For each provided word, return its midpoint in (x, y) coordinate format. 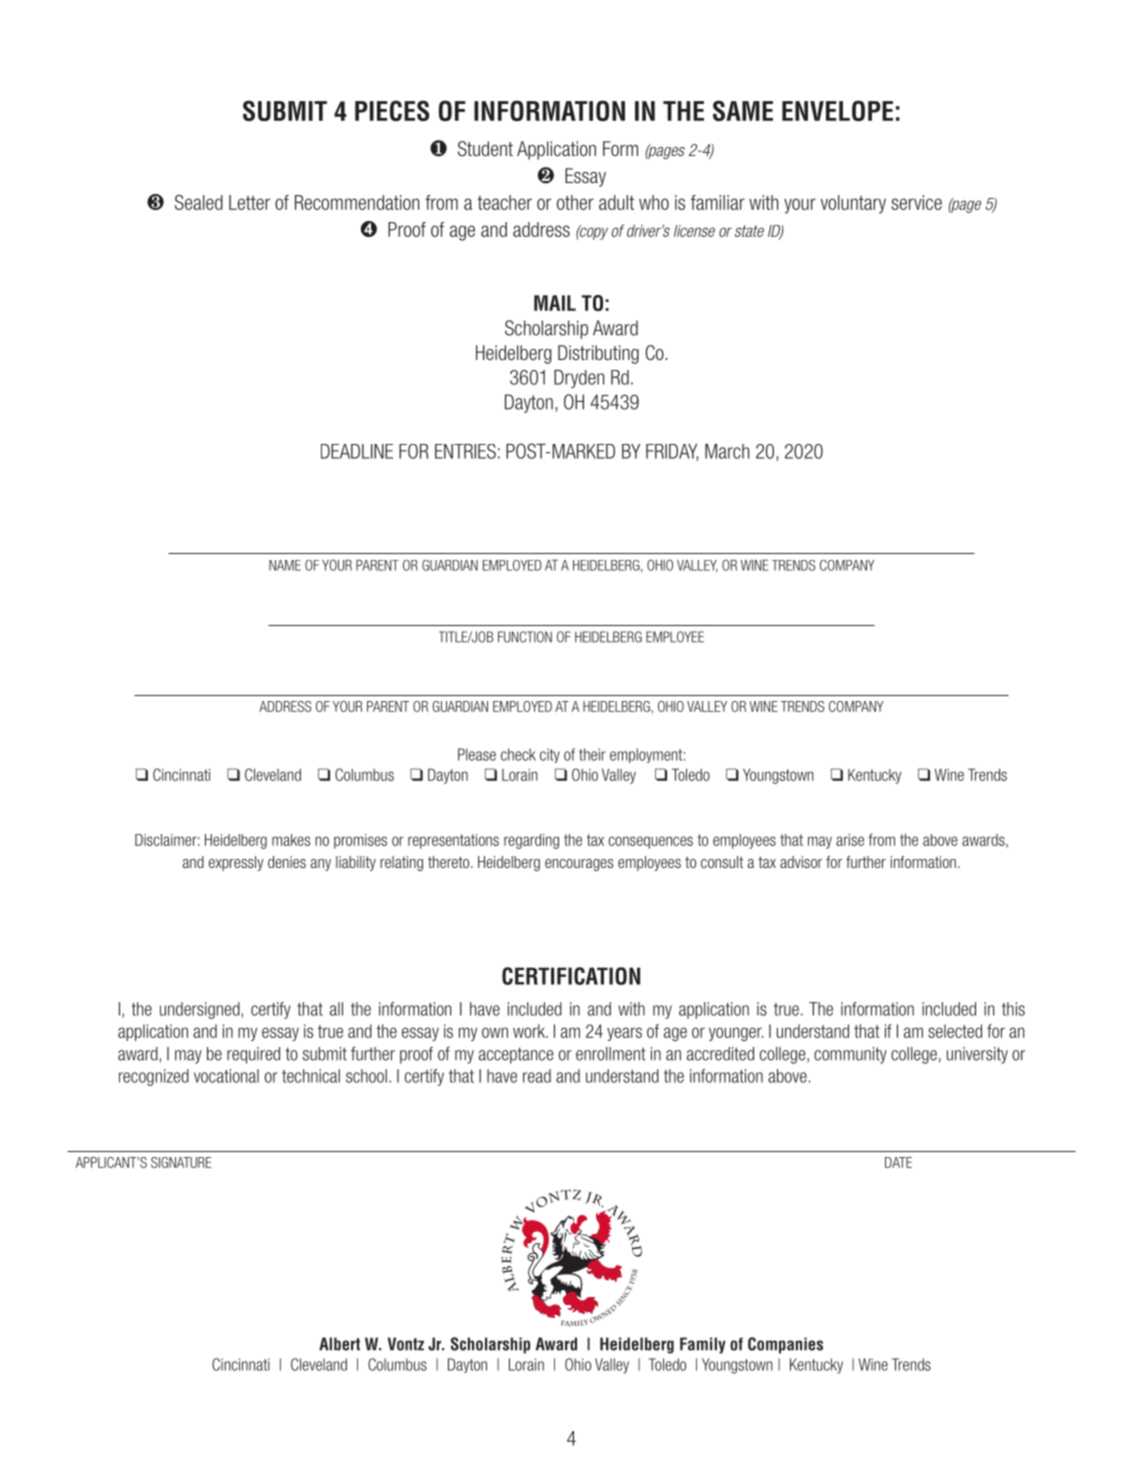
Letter (249, 202)
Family (703, 1345)
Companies (785, 1345)
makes (291, 840)
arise (850, 840)
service (916, 202)
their (592, 754)
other (575, 202)
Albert (339, 1344)
